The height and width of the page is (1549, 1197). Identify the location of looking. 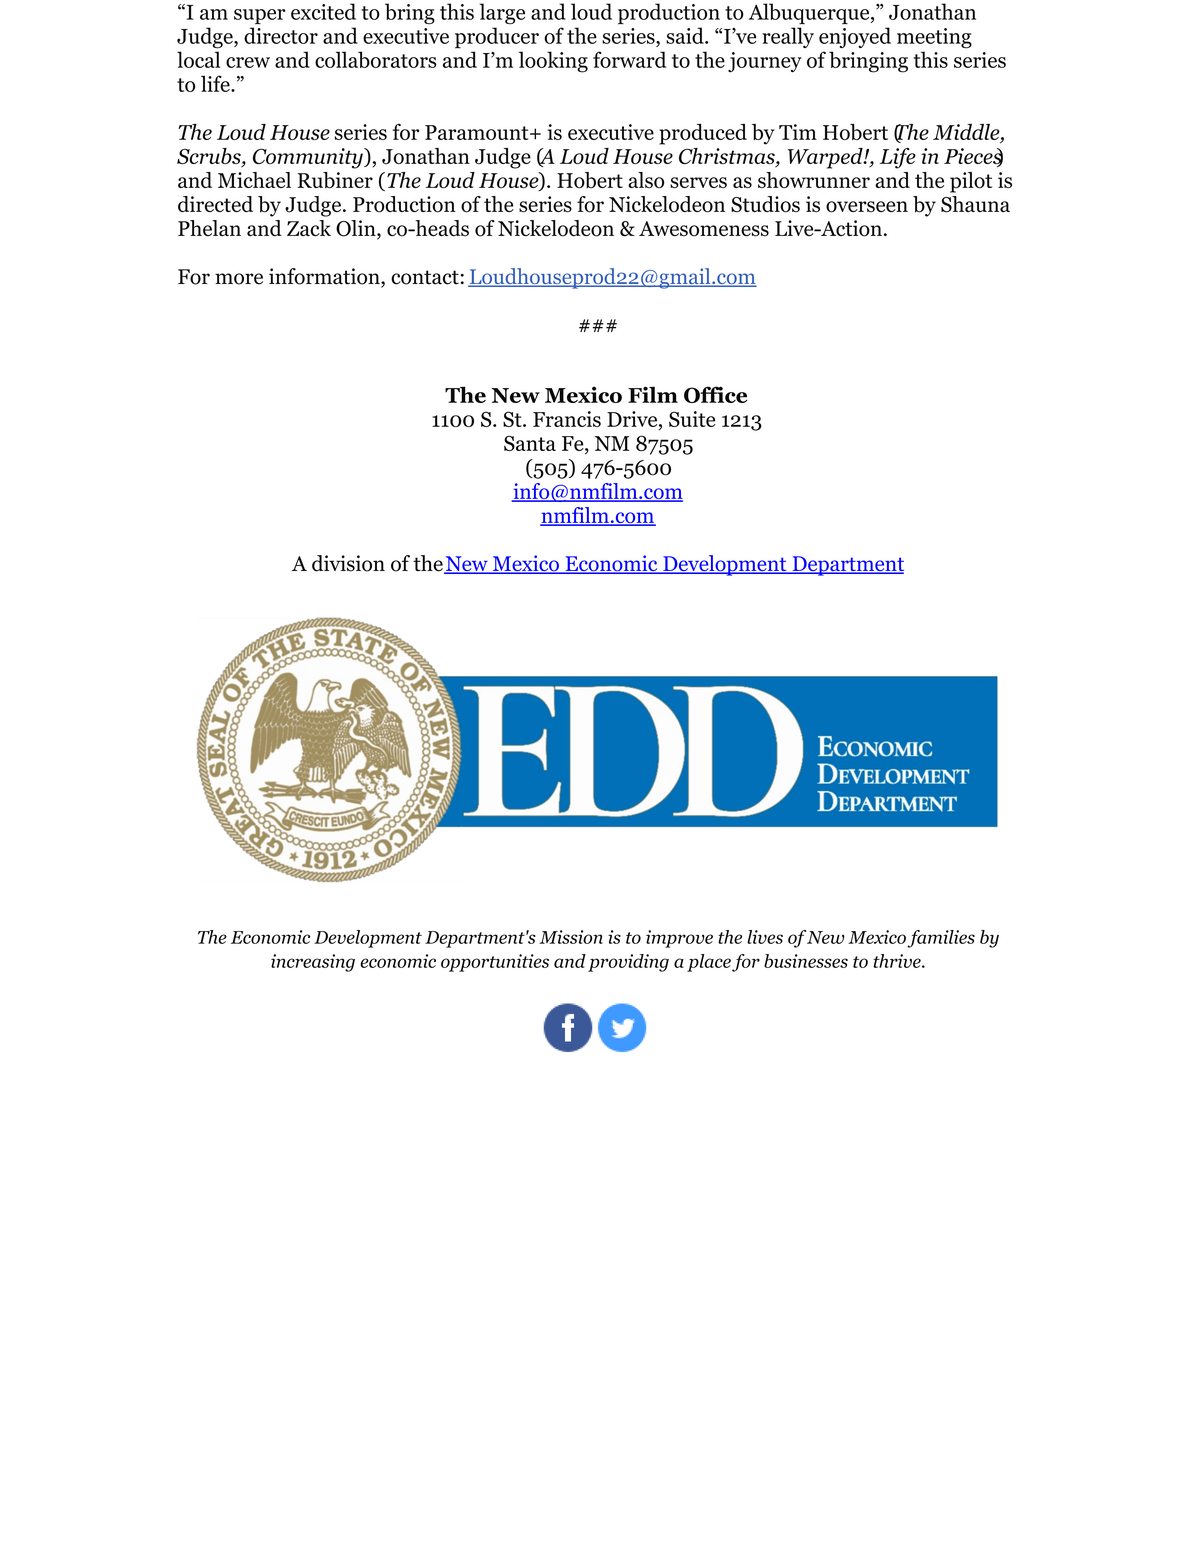
(553, 62).
